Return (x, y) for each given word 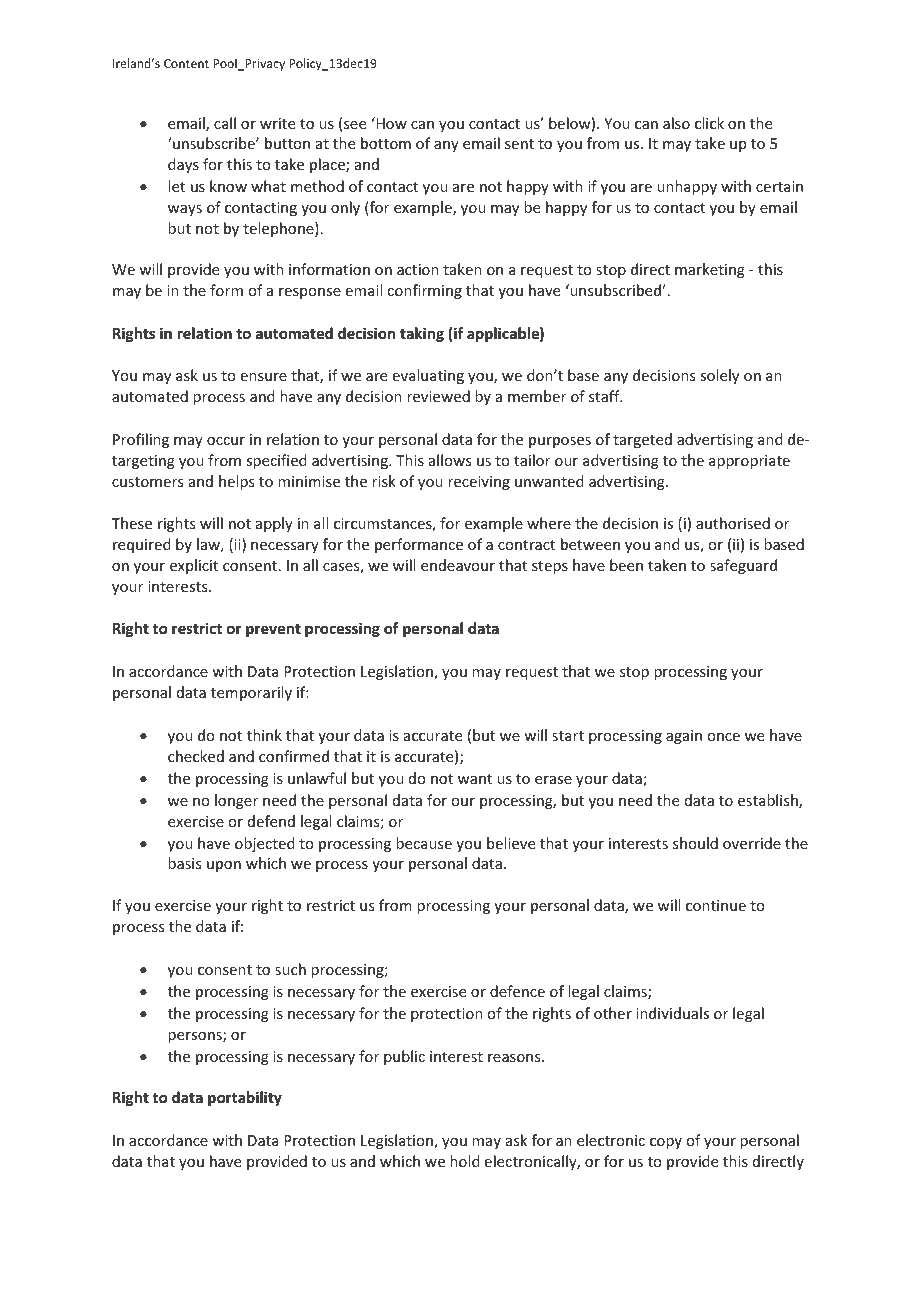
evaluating (428, 376)
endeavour (458, 565)
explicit (194, 566)
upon (224, 866)
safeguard (743, 566)
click (709, 123)
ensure (264, 377)
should (695, 843)
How (390, 123)
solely (719, 376)
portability (245, 1098)
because (424, 843)
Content (186, 63)
